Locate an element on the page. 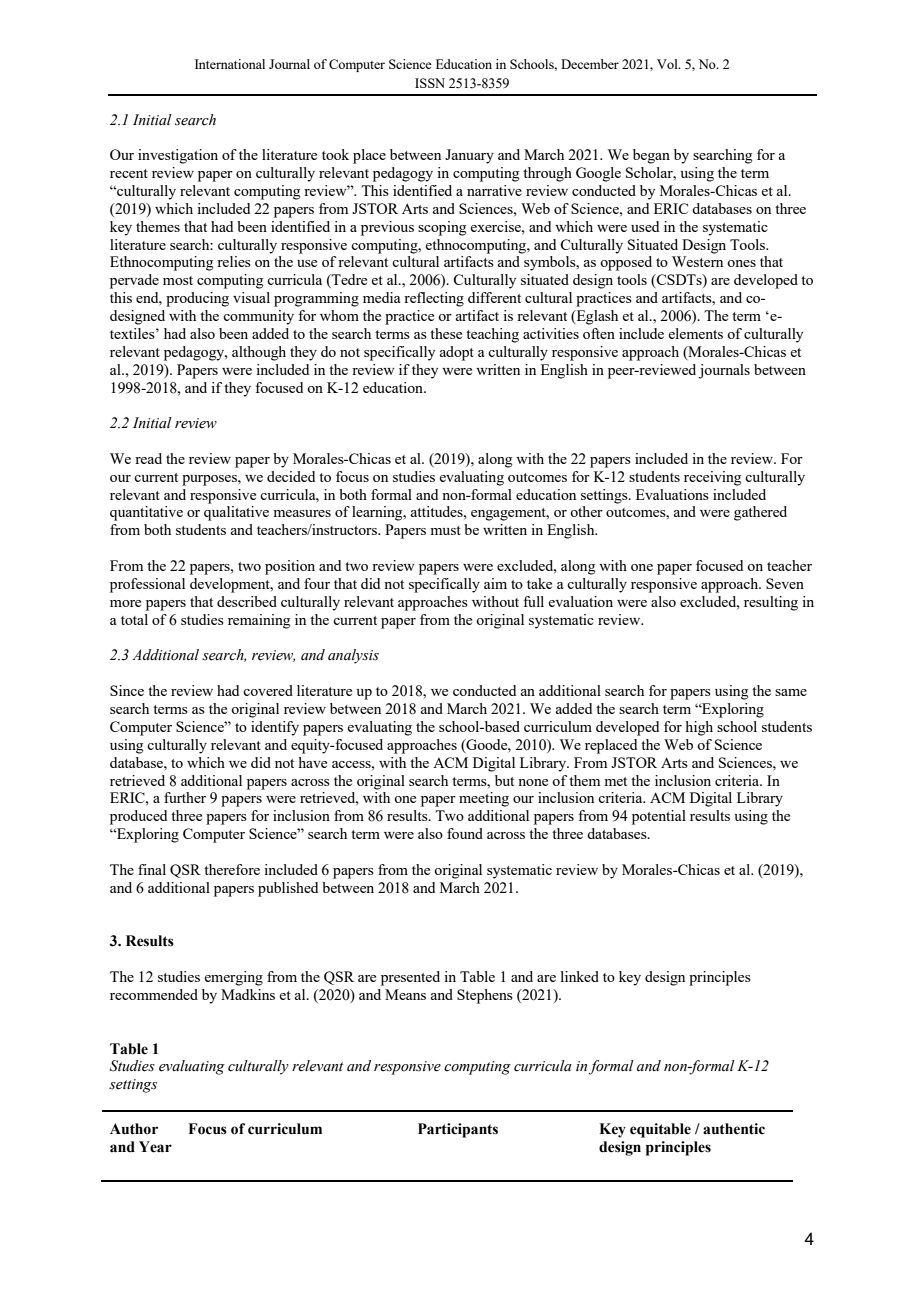  potential is located at coordinates (659, 817).
